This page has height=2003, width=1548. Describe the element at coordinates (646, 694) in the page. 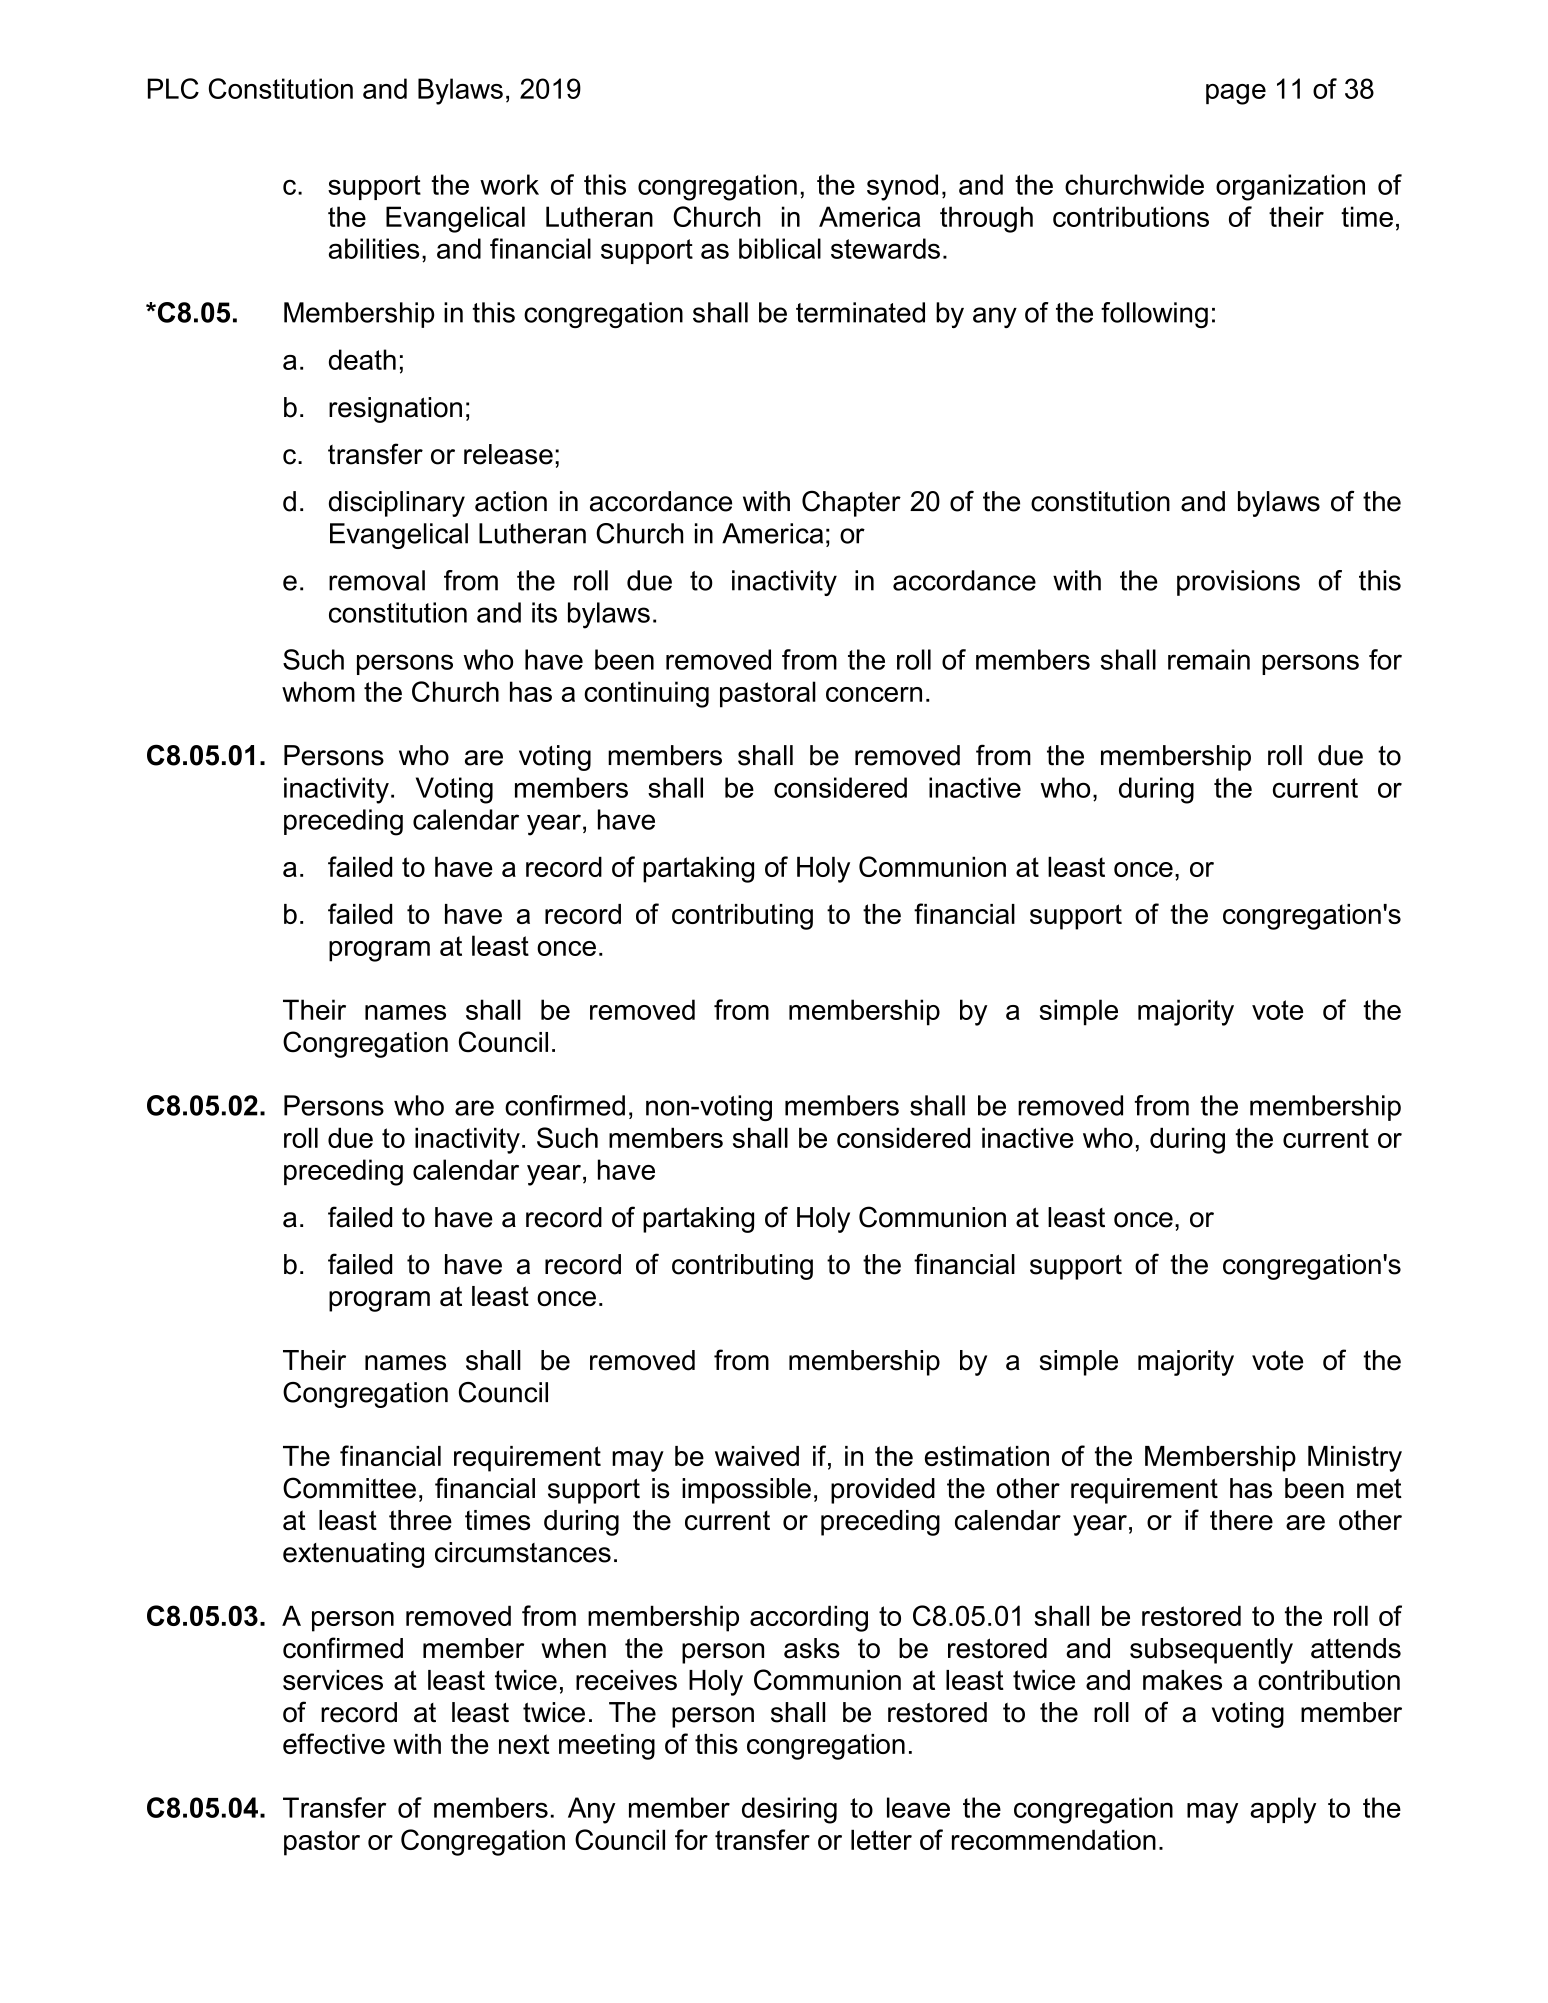

I see `continuing` at that location.
